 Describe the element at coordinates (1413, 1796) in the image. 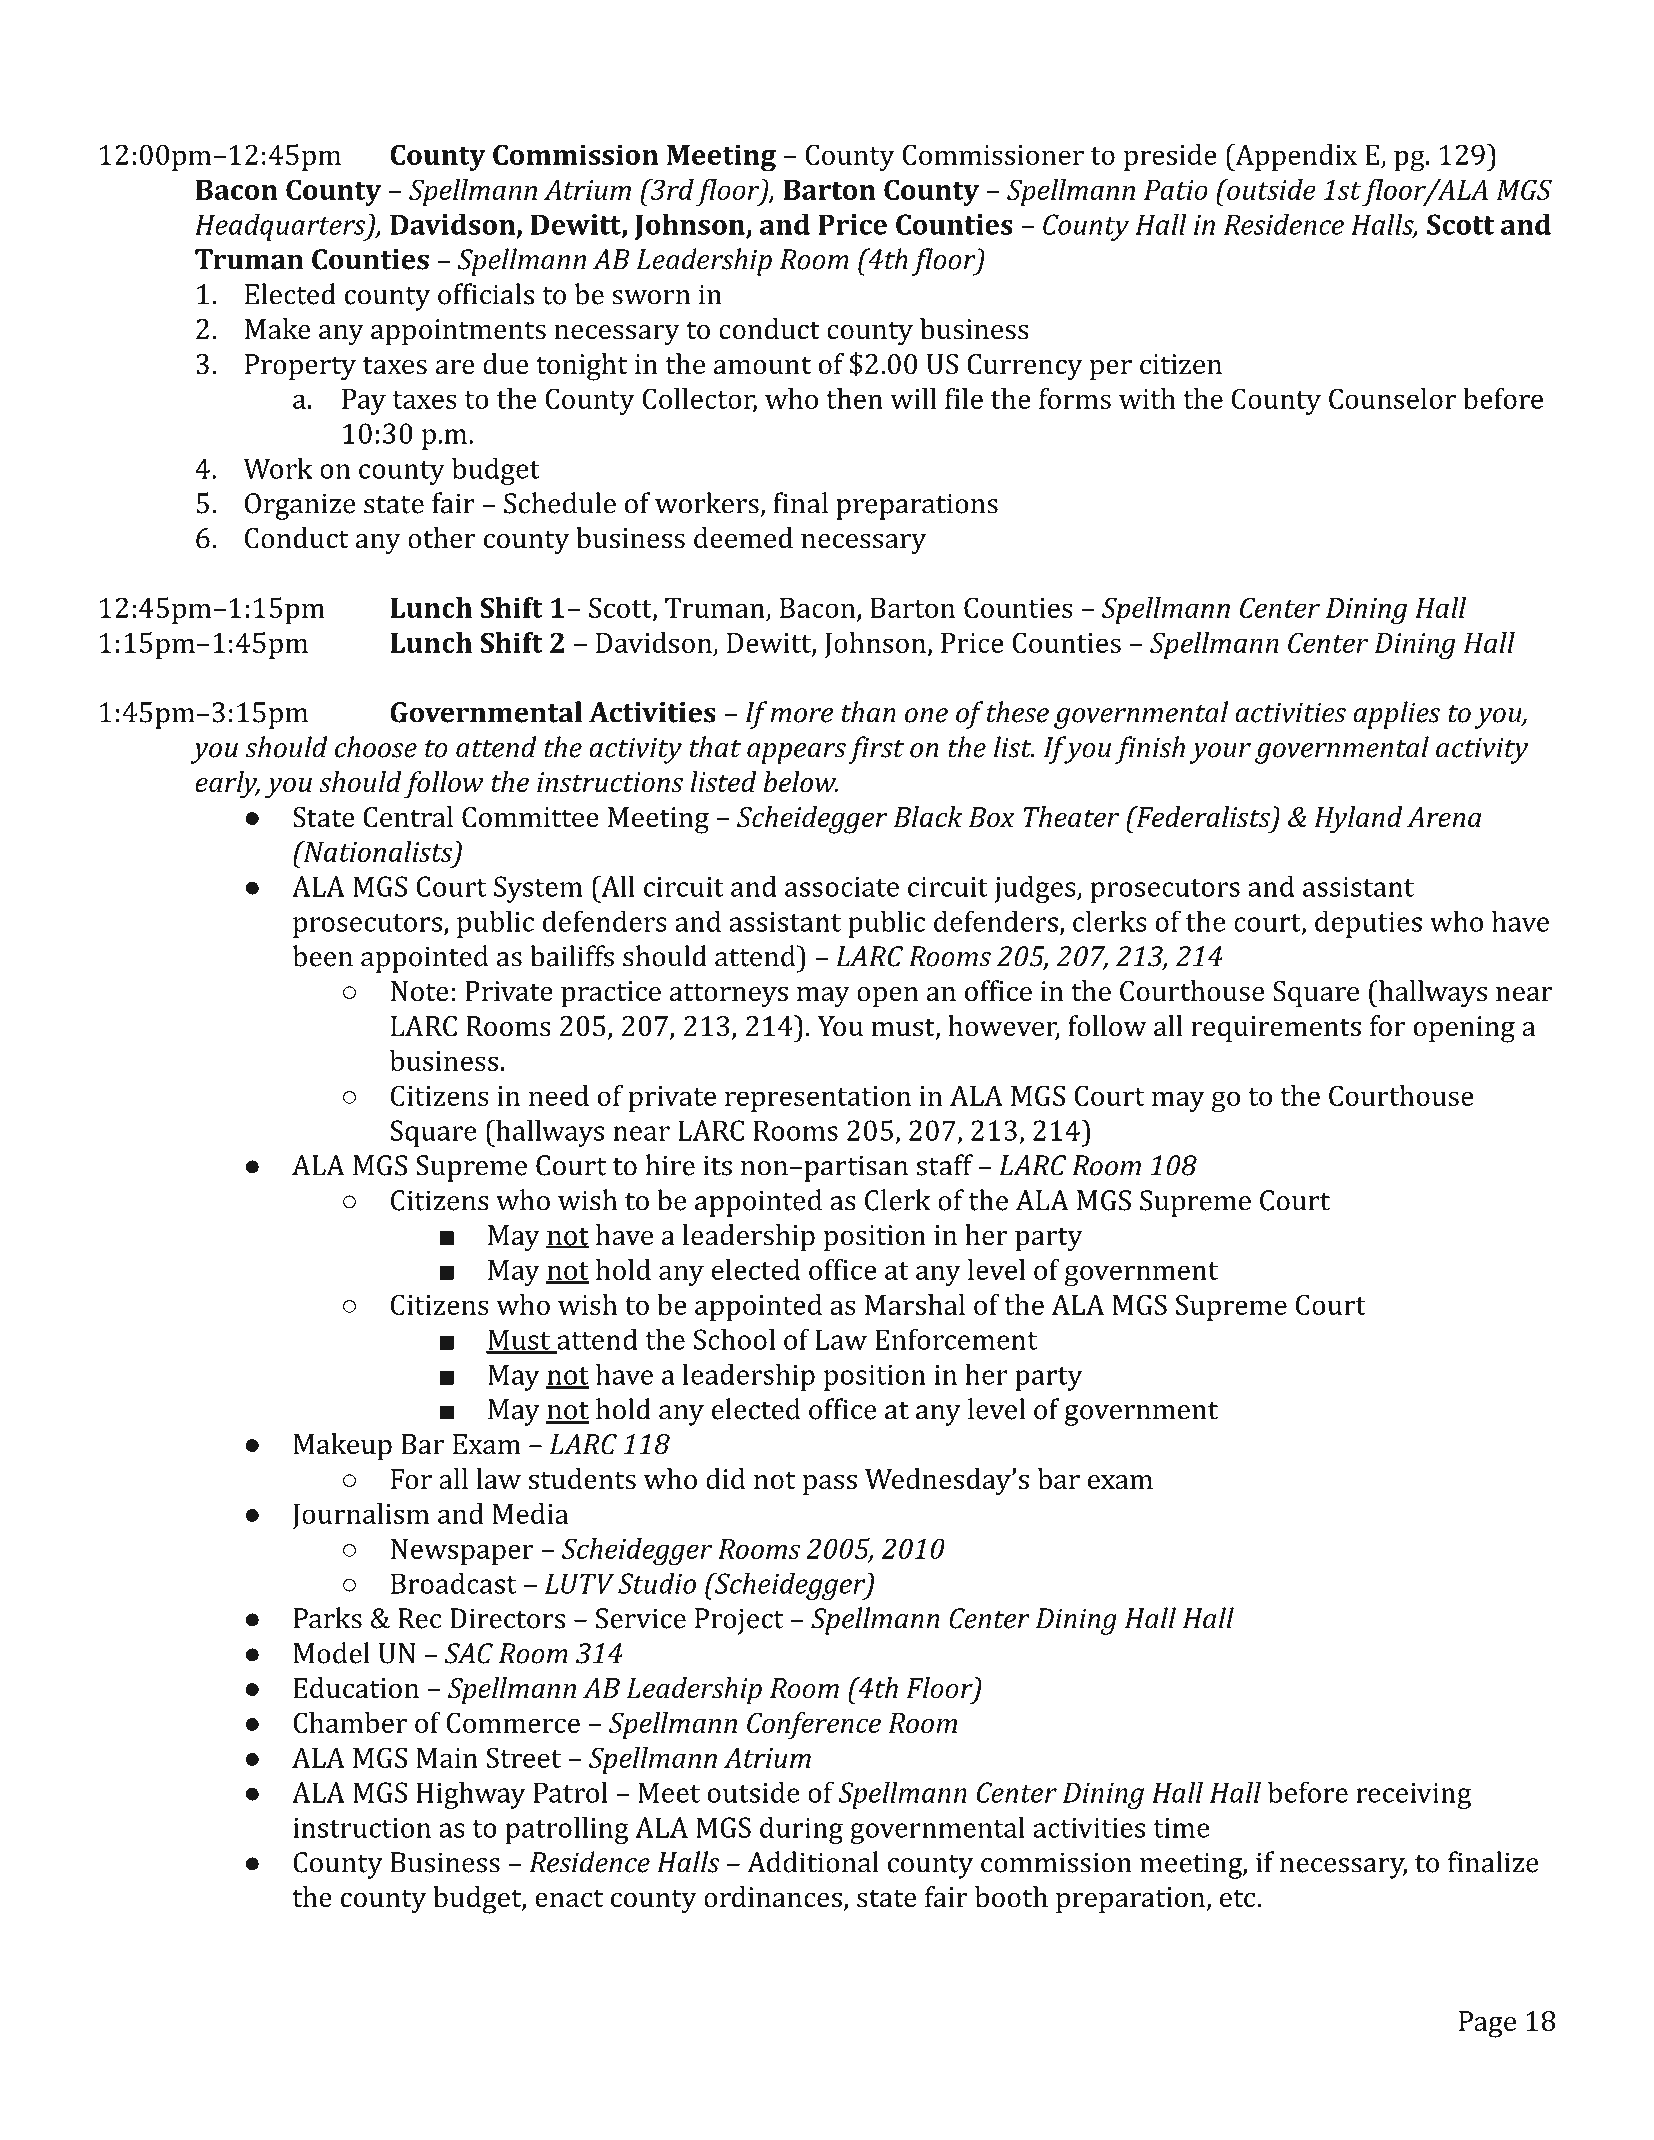

I see `receiving` at that location.
